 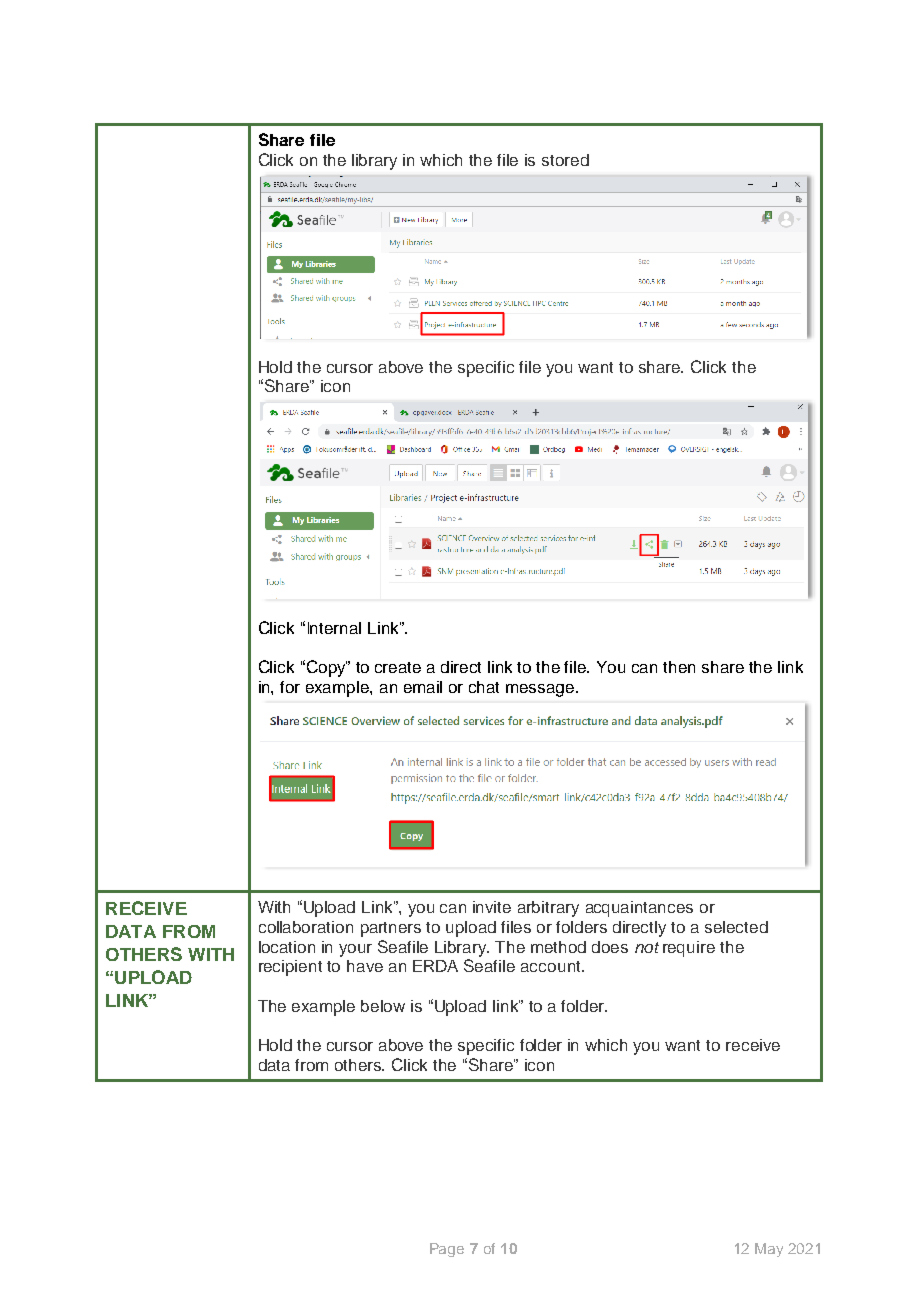 What do you see at coordinates (541, 690) in the screenshot?
I see `message` at bounding box center [541, 690].
